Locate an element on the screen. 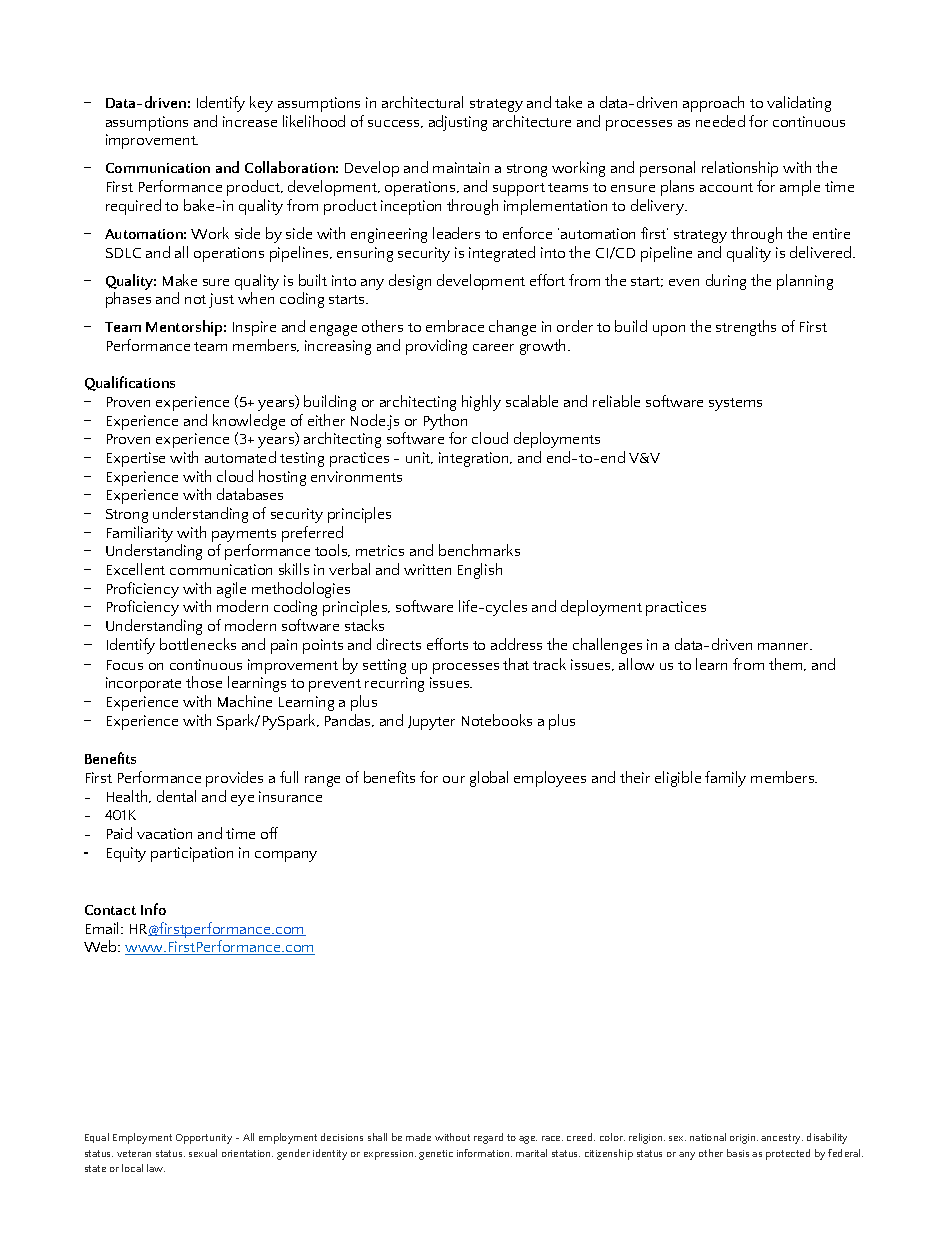 The height and width of the screenshot is (1233, 952). address is located at coordinates (516, 644).
